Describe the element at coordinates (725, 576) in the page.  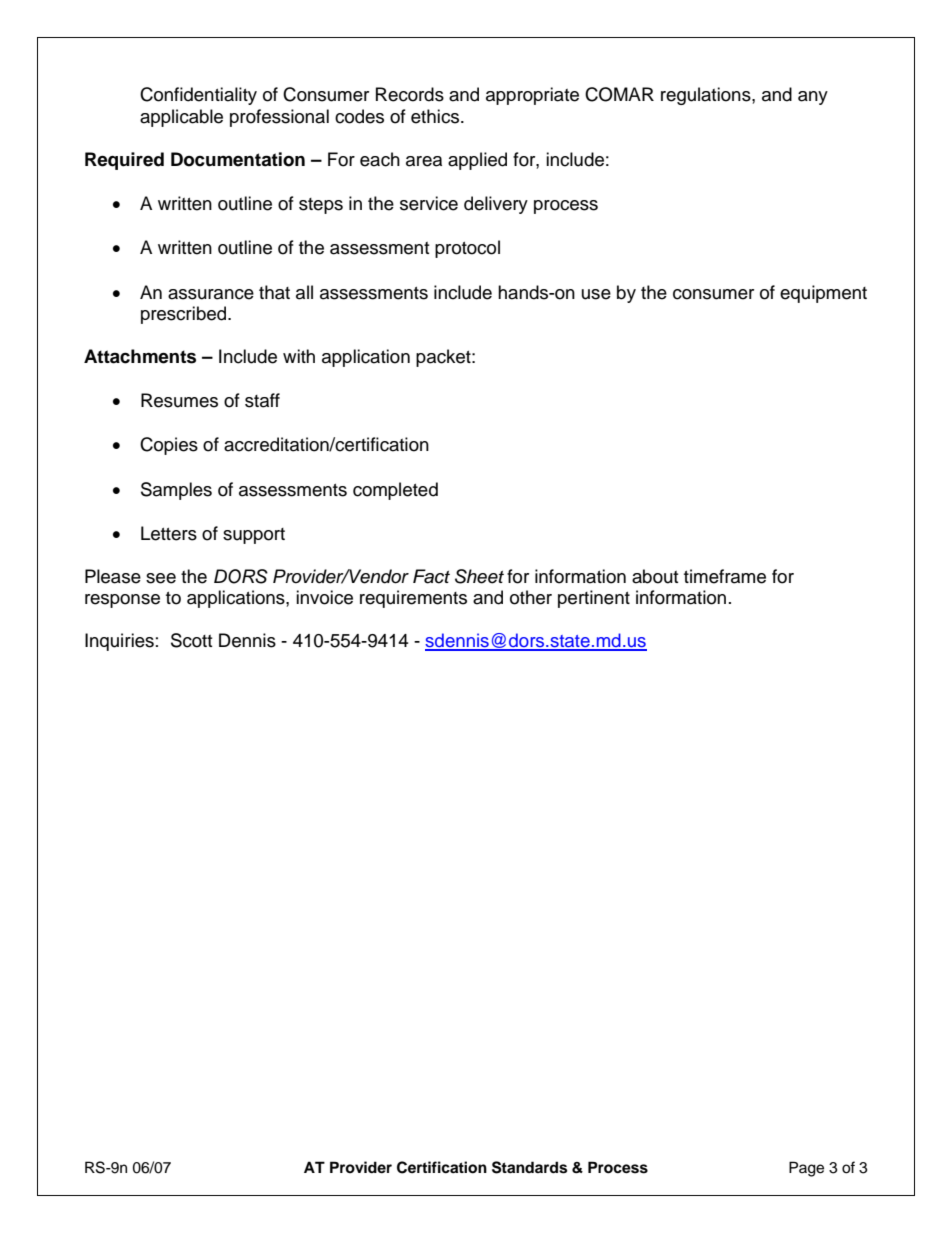
I see `timeframe` at that location.
